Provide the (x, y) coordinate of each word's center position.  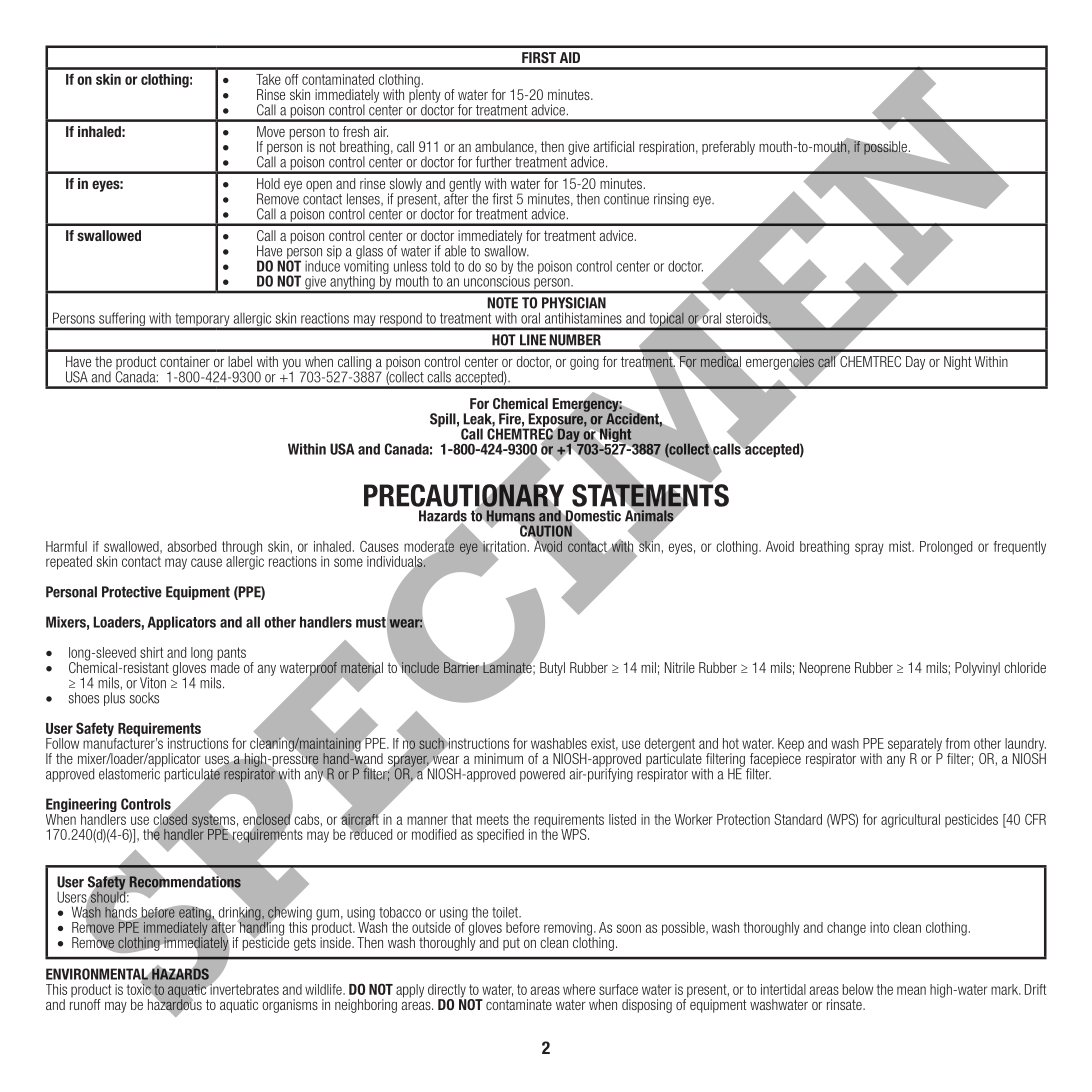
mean (911, 990)
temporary (202, 321)
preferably (728, 148)
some (348, 562)
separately (915, 746)
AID (570, 57)
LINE (533, 339)
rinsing (671, 200)
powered (542, 775)
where (579, 989)
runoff (85, 1003)
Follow (62, 743)
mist (901, 546)
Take (268, 79)
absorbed (191, 546)
